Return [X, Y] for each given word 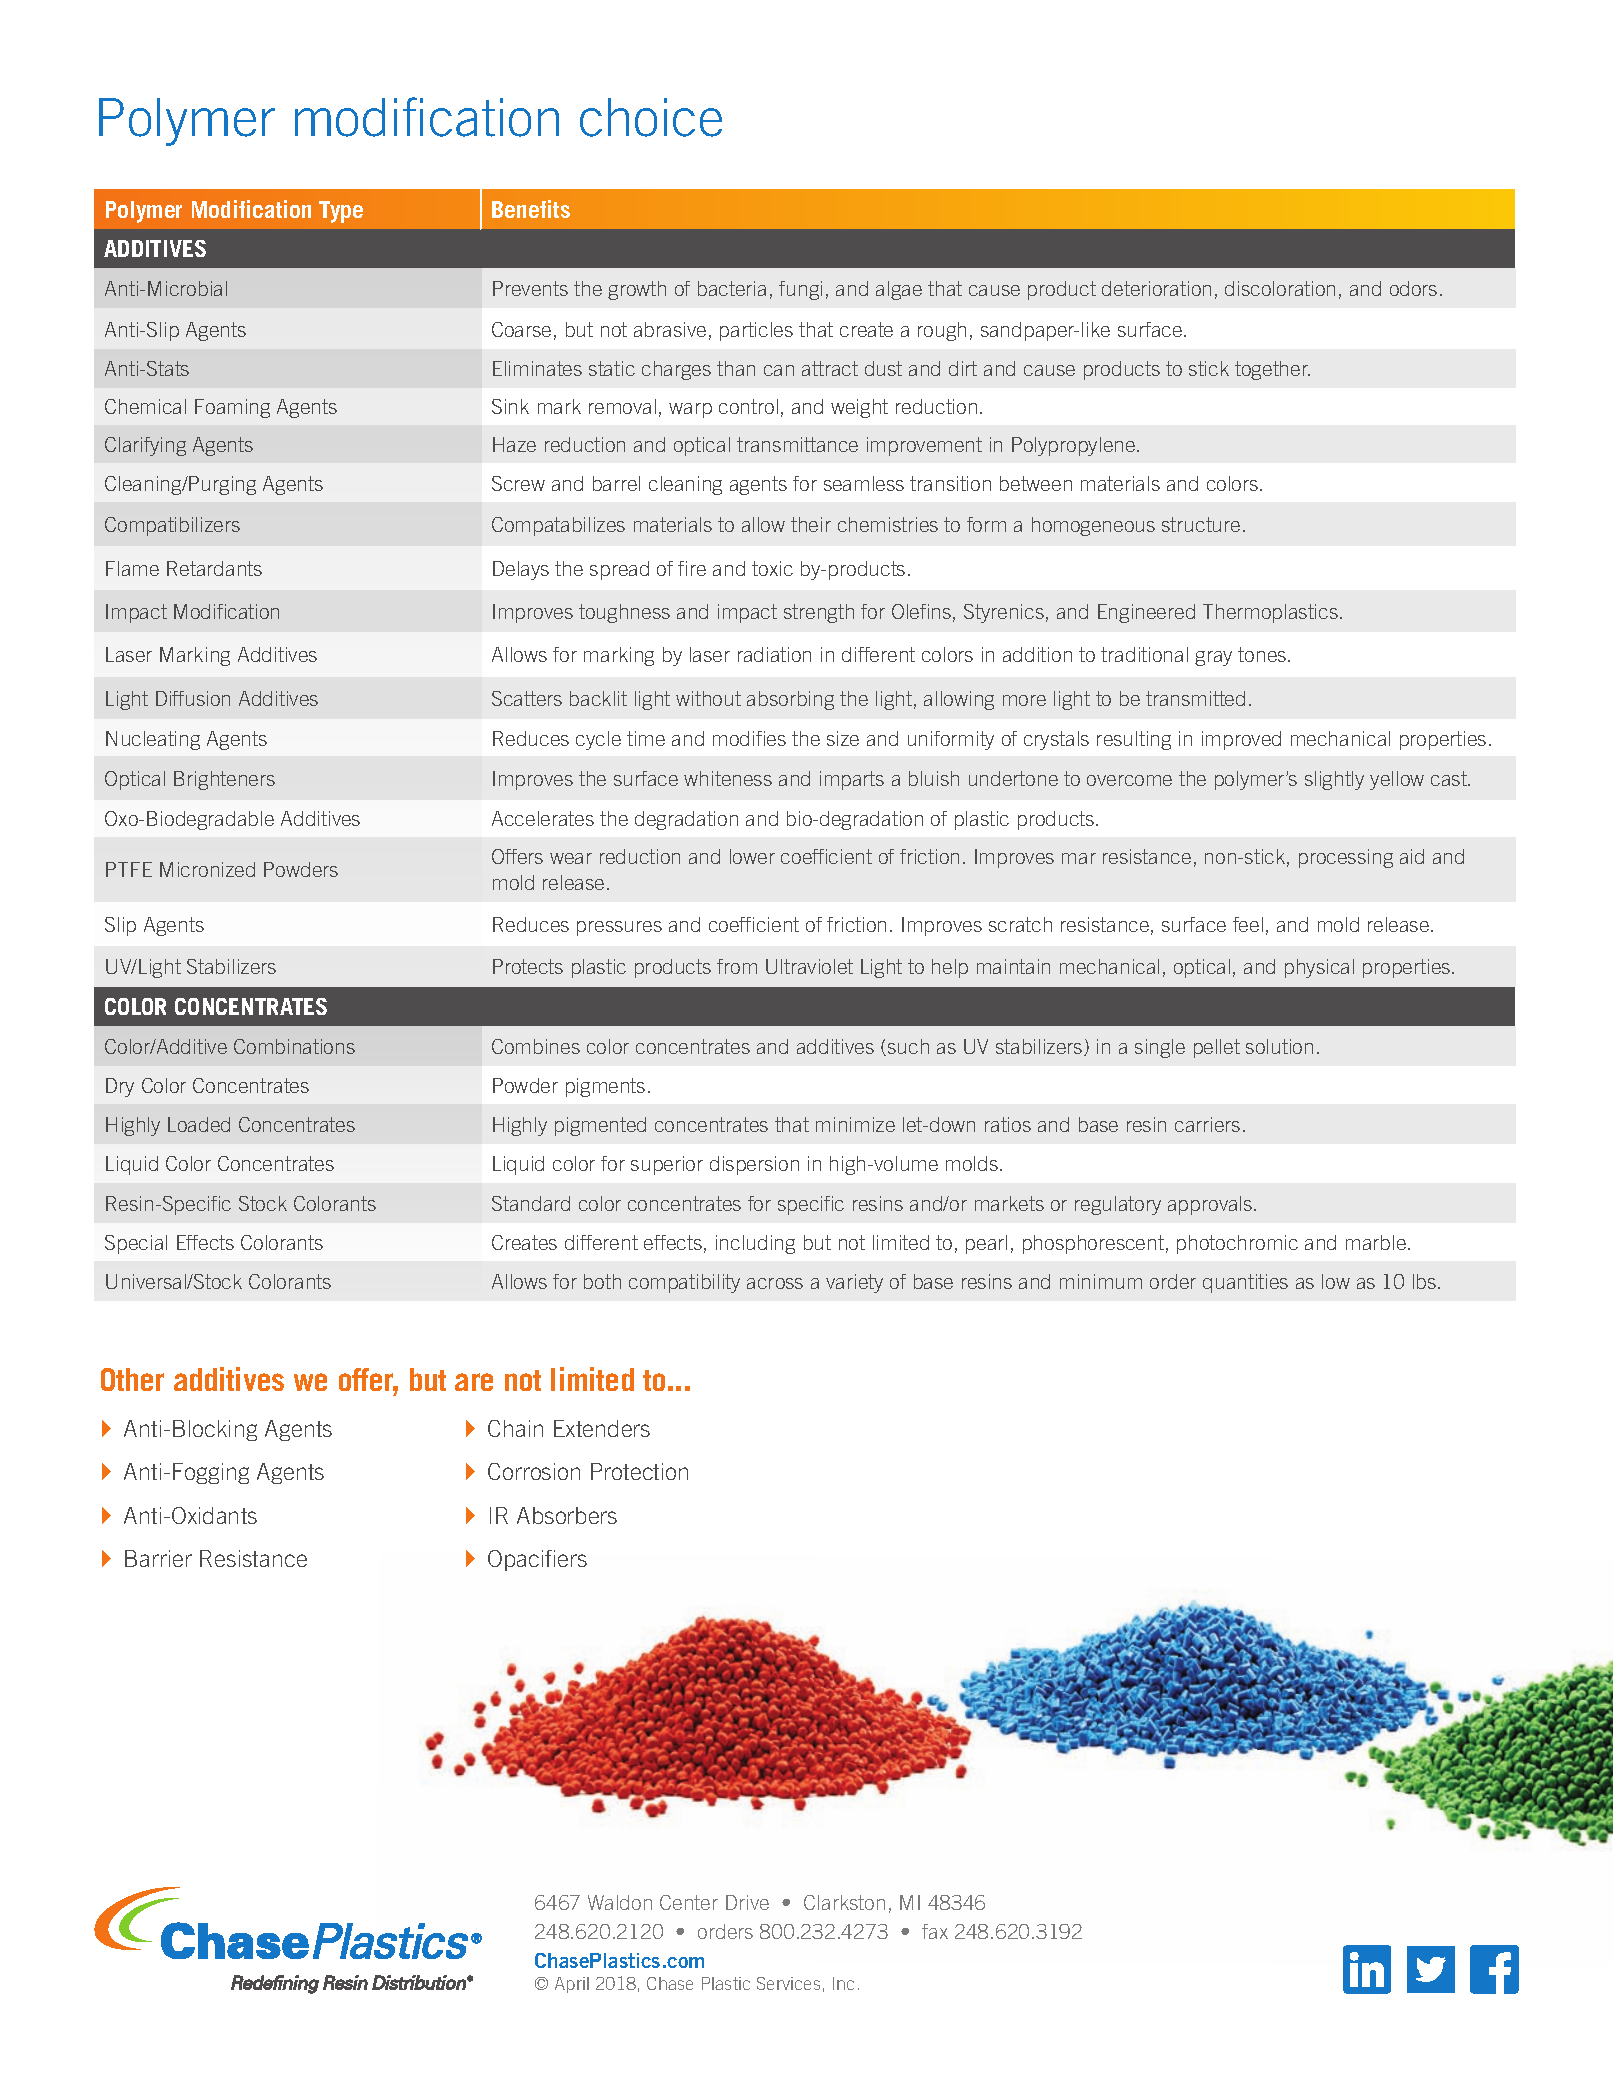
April [572, 1985]
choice [651, 117]
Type [341, 212]
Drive [747, 1902]
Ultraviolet [809, 966]
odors [1413, 288]
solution [1279, 1046]
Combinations [294, 1046]
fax [935, 1931]
